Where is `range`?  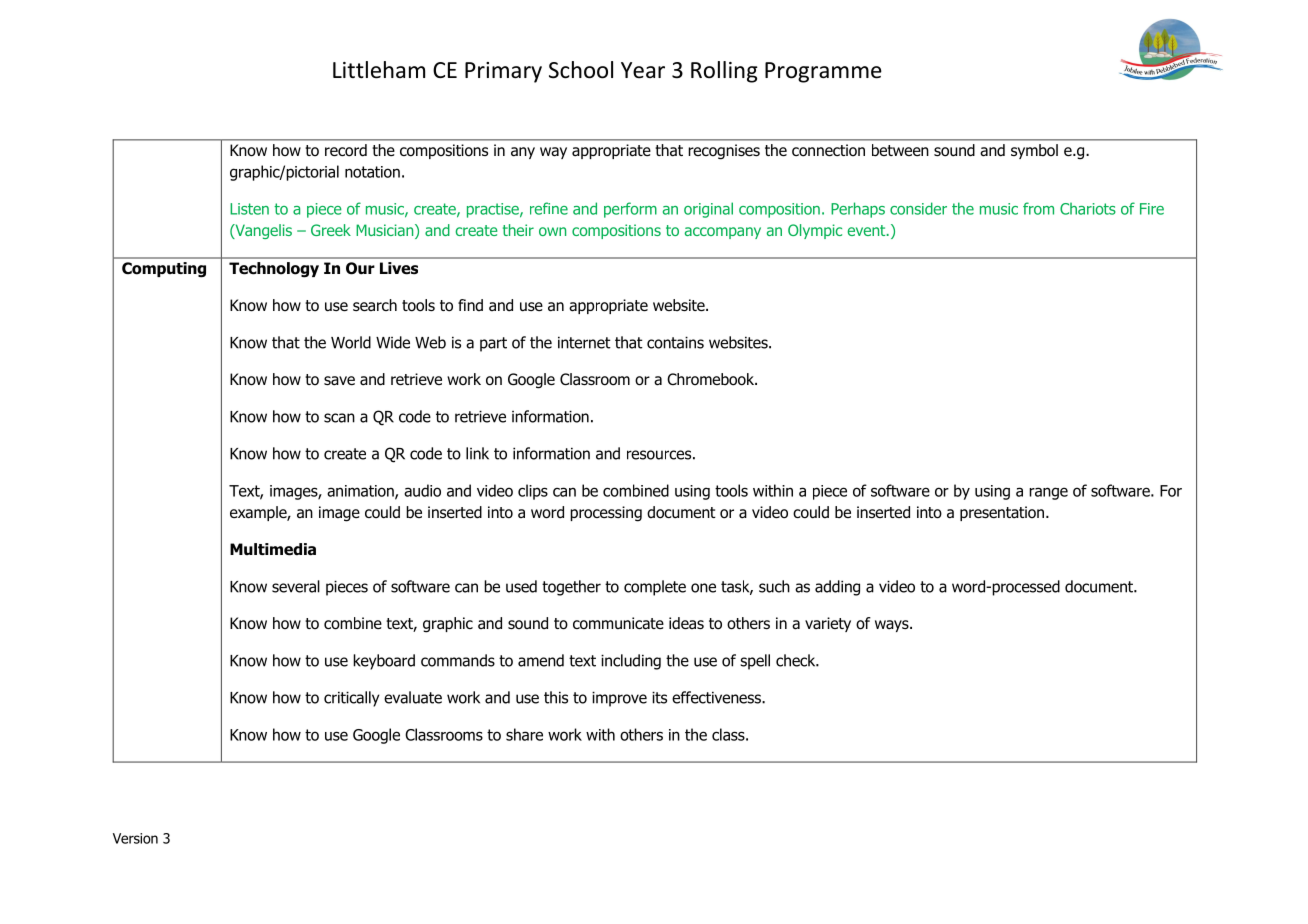
range is located at coordinates (1048, 493).
